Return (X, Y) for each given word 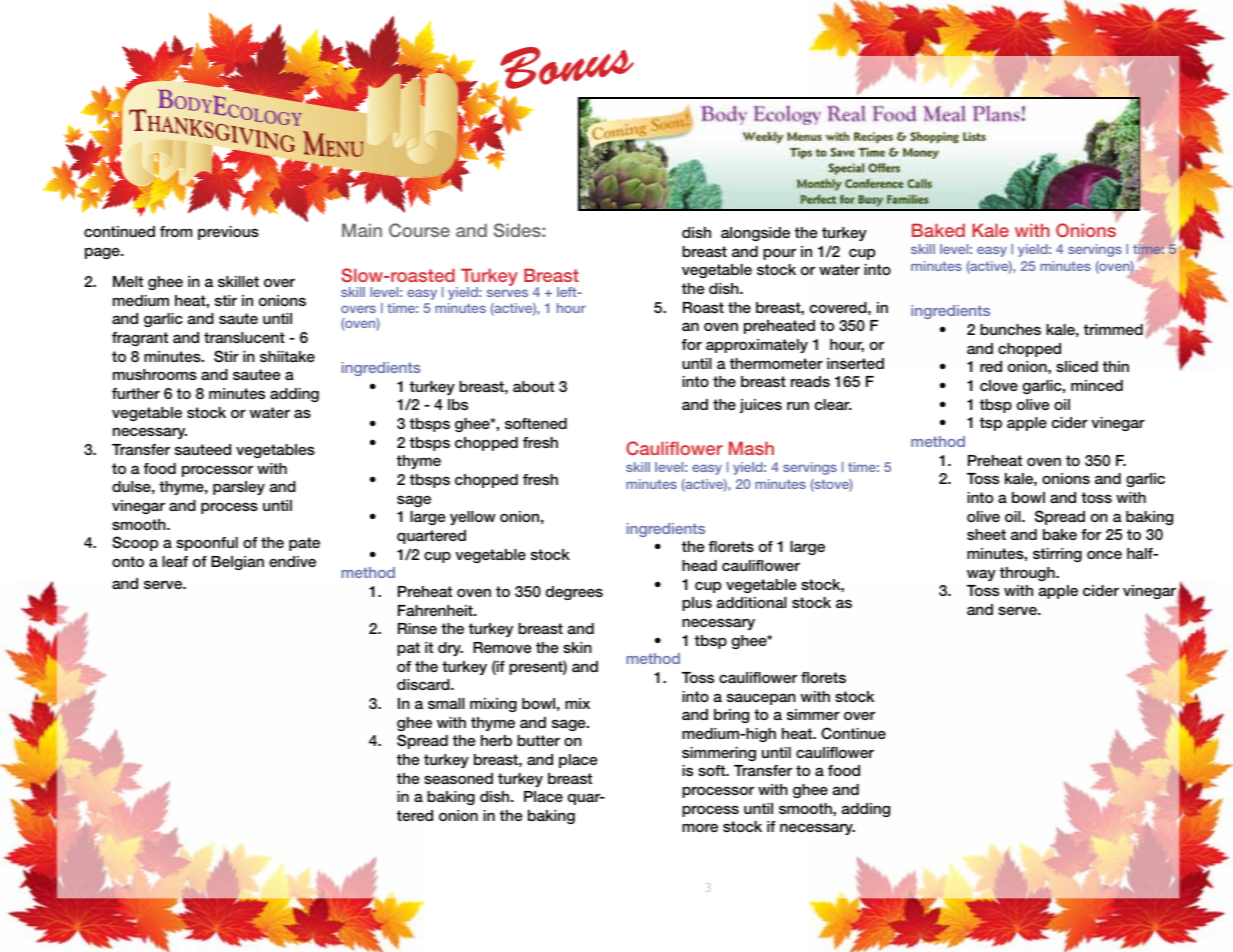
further (136, 393)
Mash (751, 448)
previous (228, 233)
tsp (991, 424)
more (700, 827)
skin (577, 647)
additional (752, 602)
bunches (1010, 329)
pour (779, 254)
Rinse (417, 628)
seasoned (458, 778)
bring (731, 716)
